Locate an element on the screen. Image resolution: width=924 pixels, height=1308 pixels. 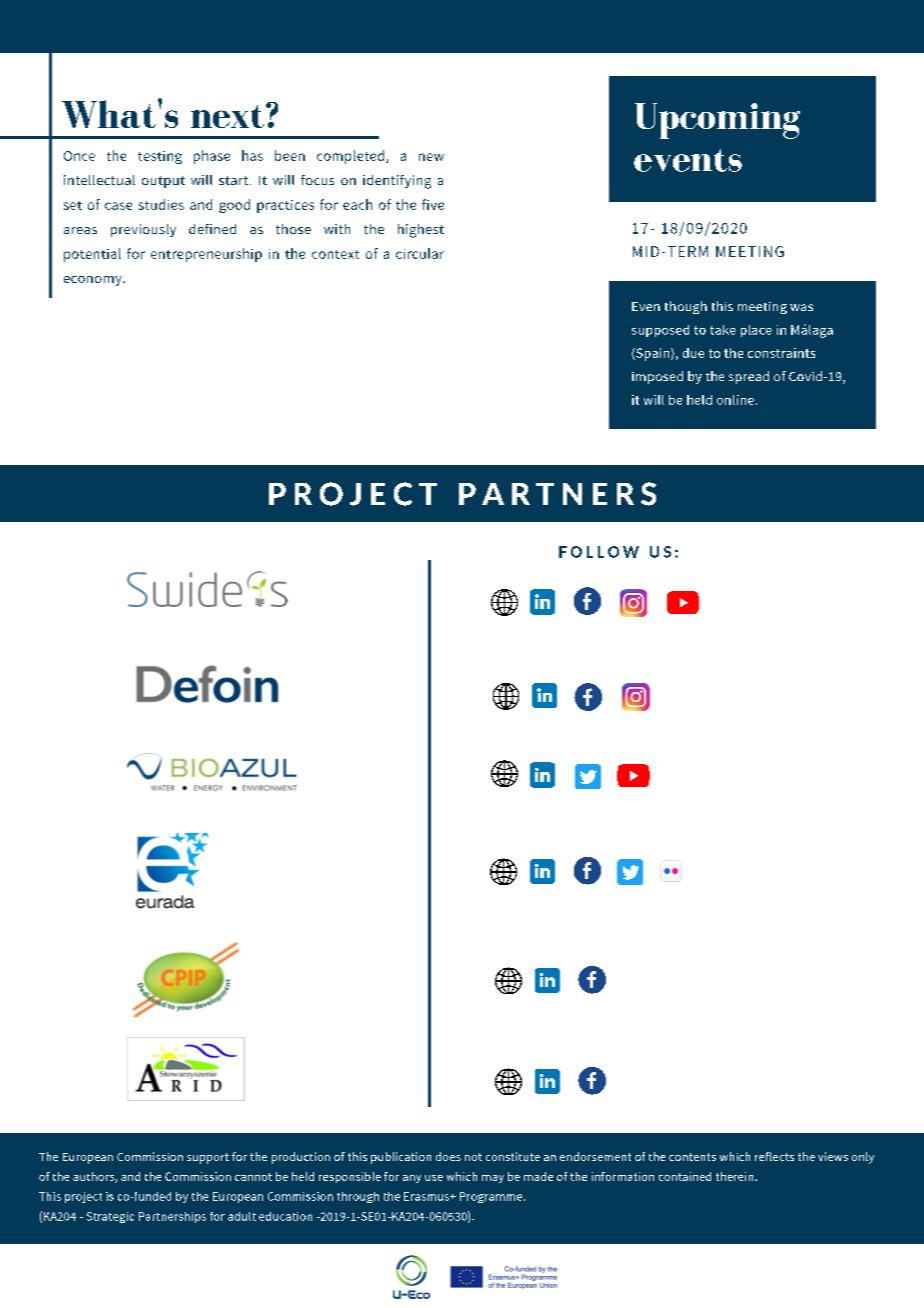
may is located at coordinates (493, 1179).
